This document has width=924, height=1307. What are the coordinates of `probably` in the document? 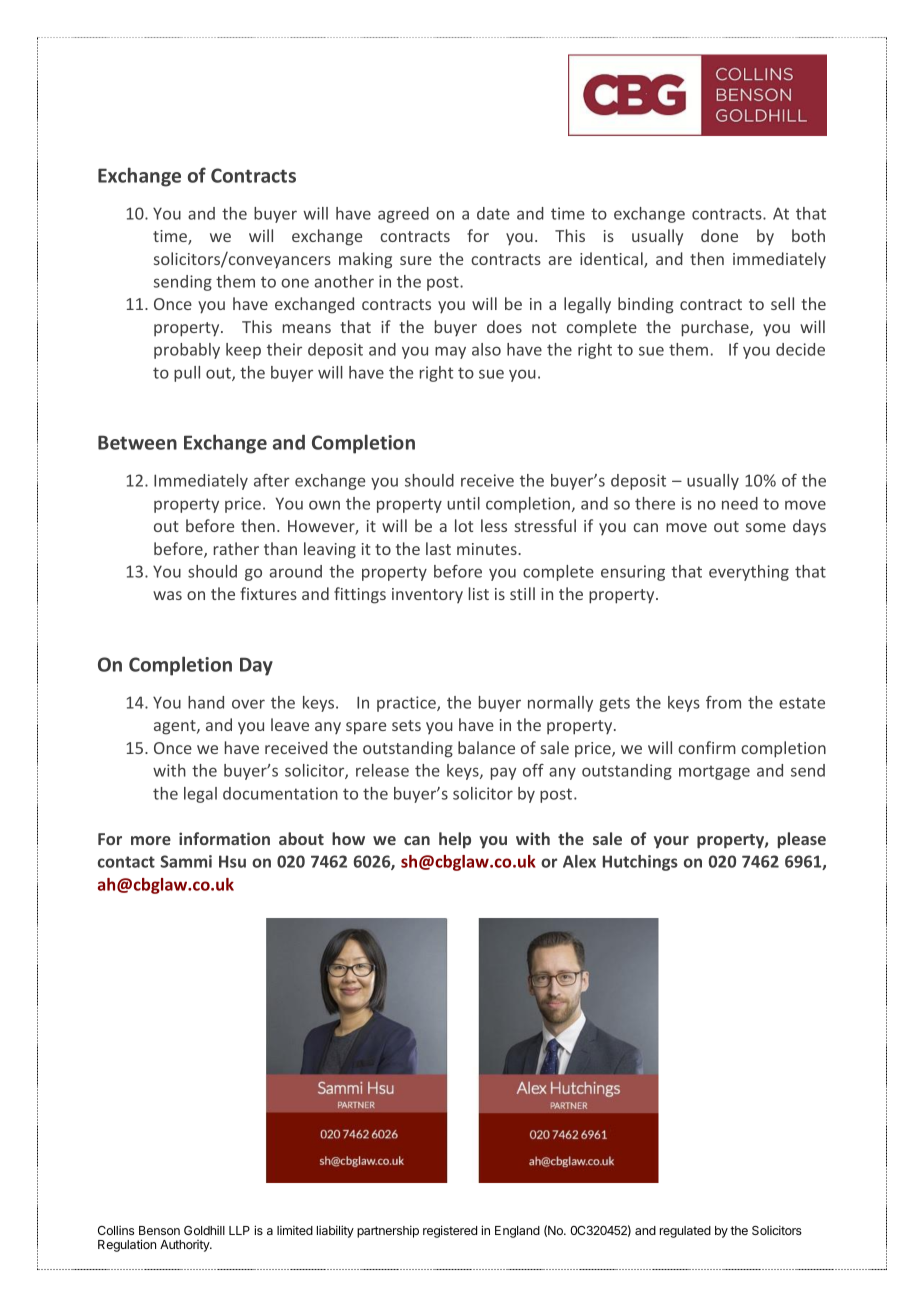 It's located at (187, 351).
